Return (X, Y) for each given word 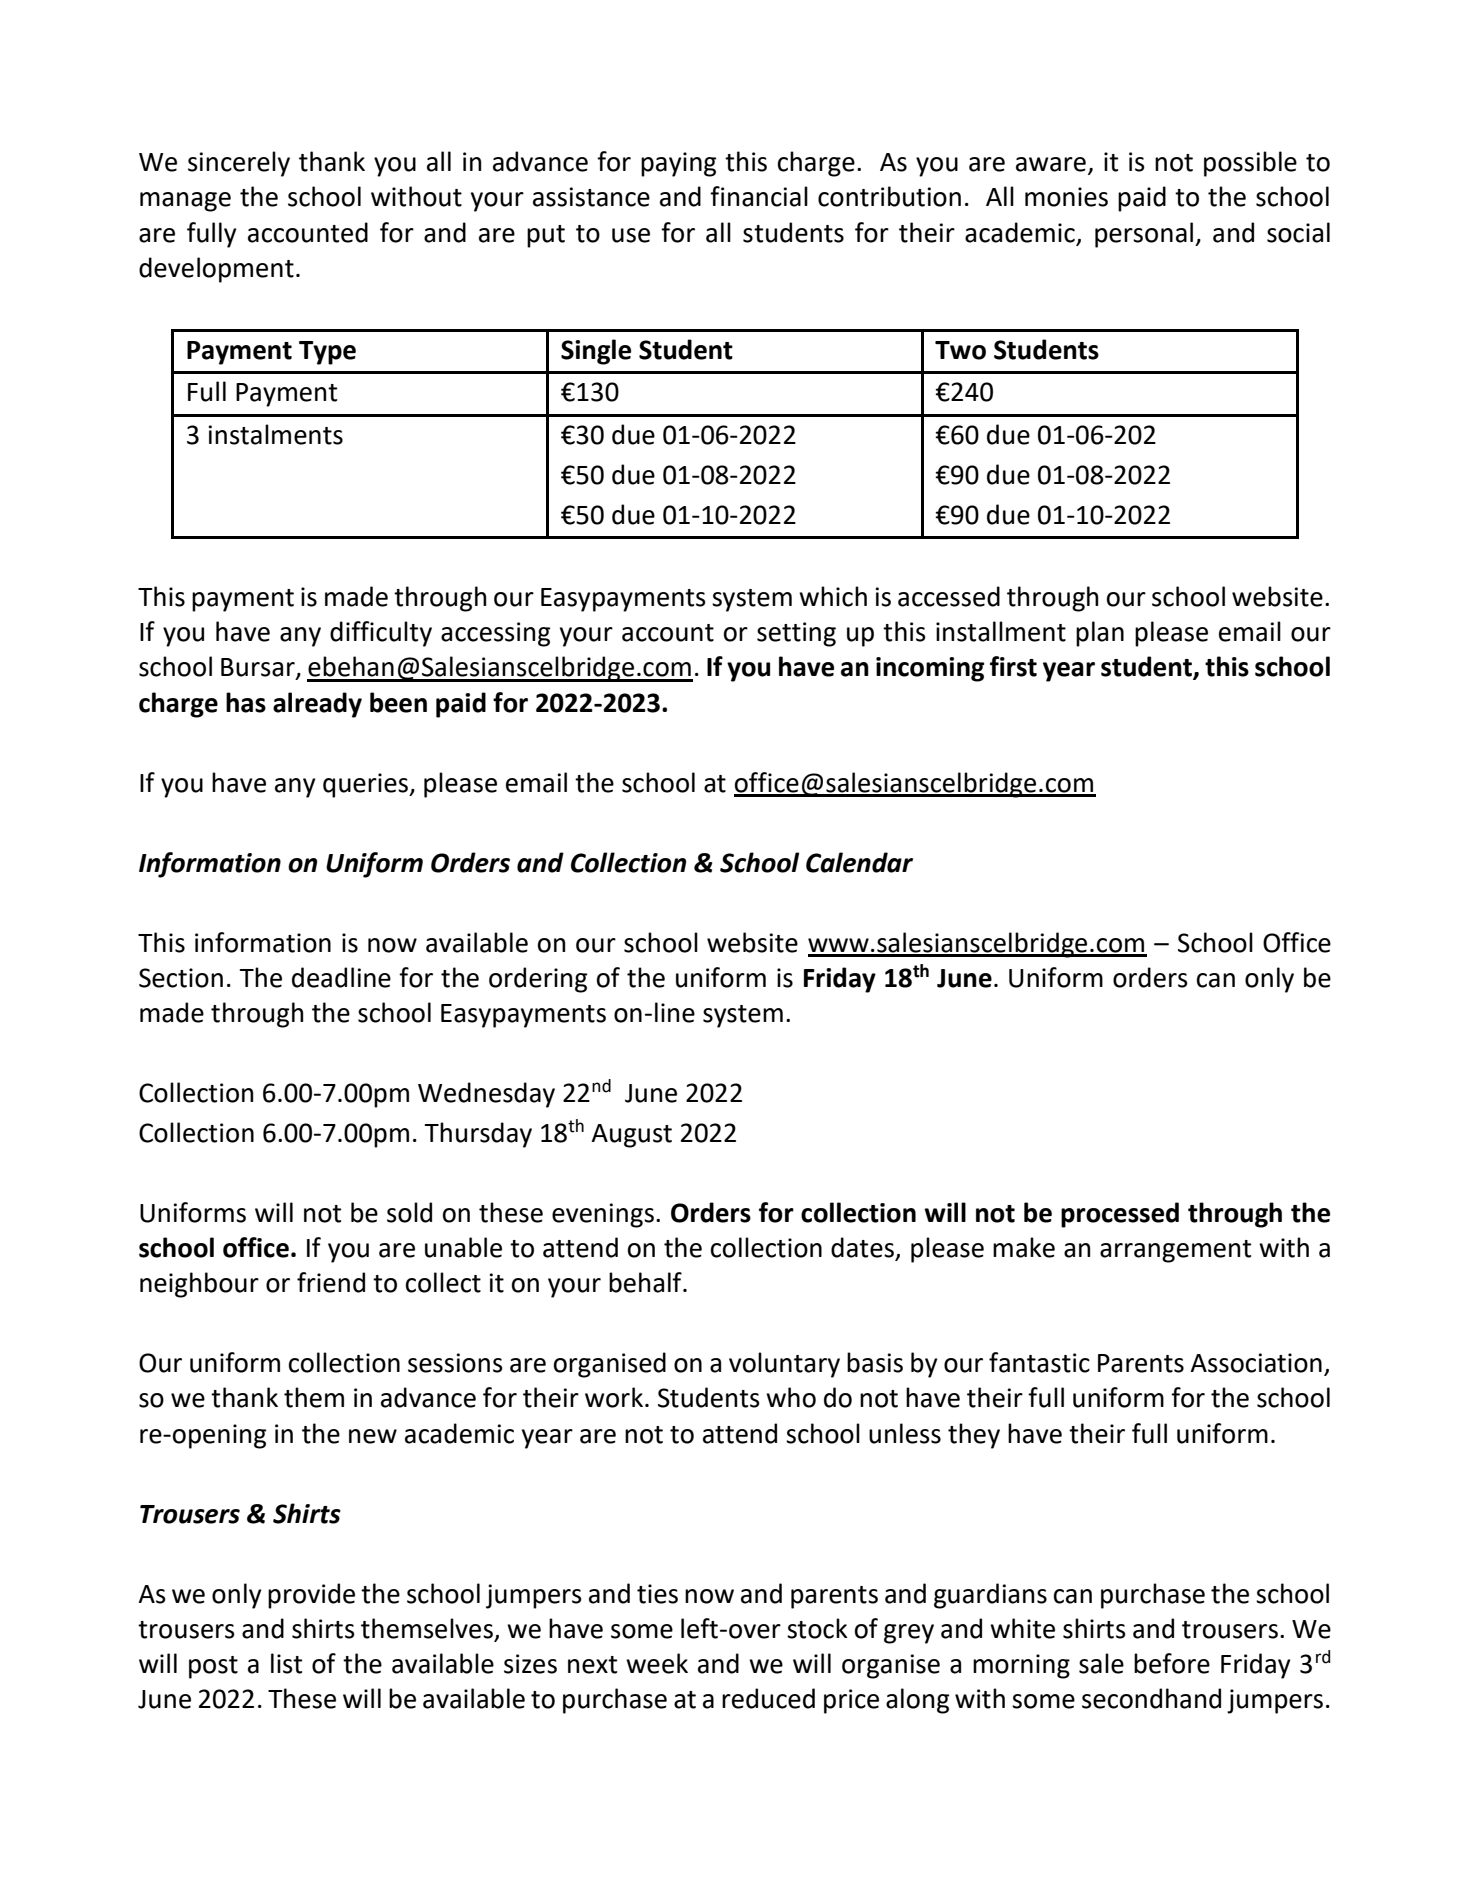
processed (1120, 1215)
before (1172, 1663)
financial (759, 196)
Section (181, 978)
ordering (538, 980)
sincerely (239, 164)
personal (1144, 235)
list (286, 1663)
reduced (768, 1698)
